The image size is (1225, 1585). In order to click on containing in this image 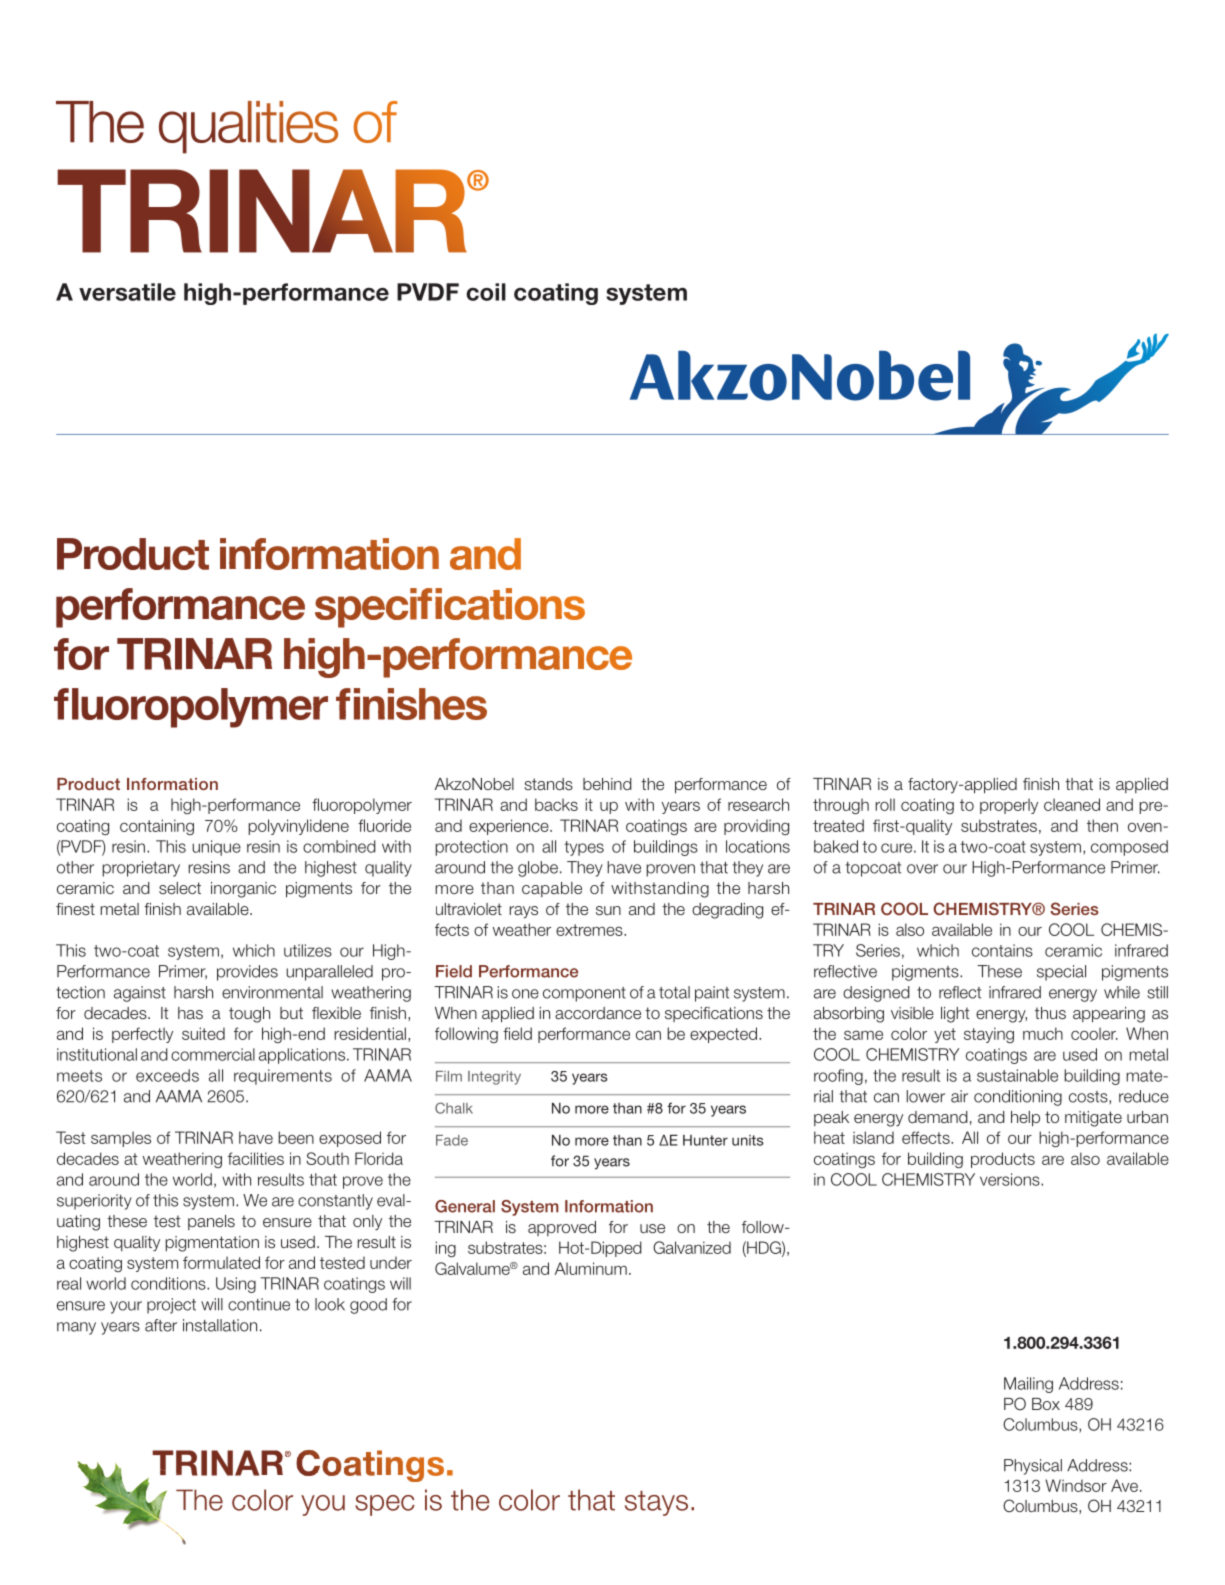, I will do `click(157, 827)`.
